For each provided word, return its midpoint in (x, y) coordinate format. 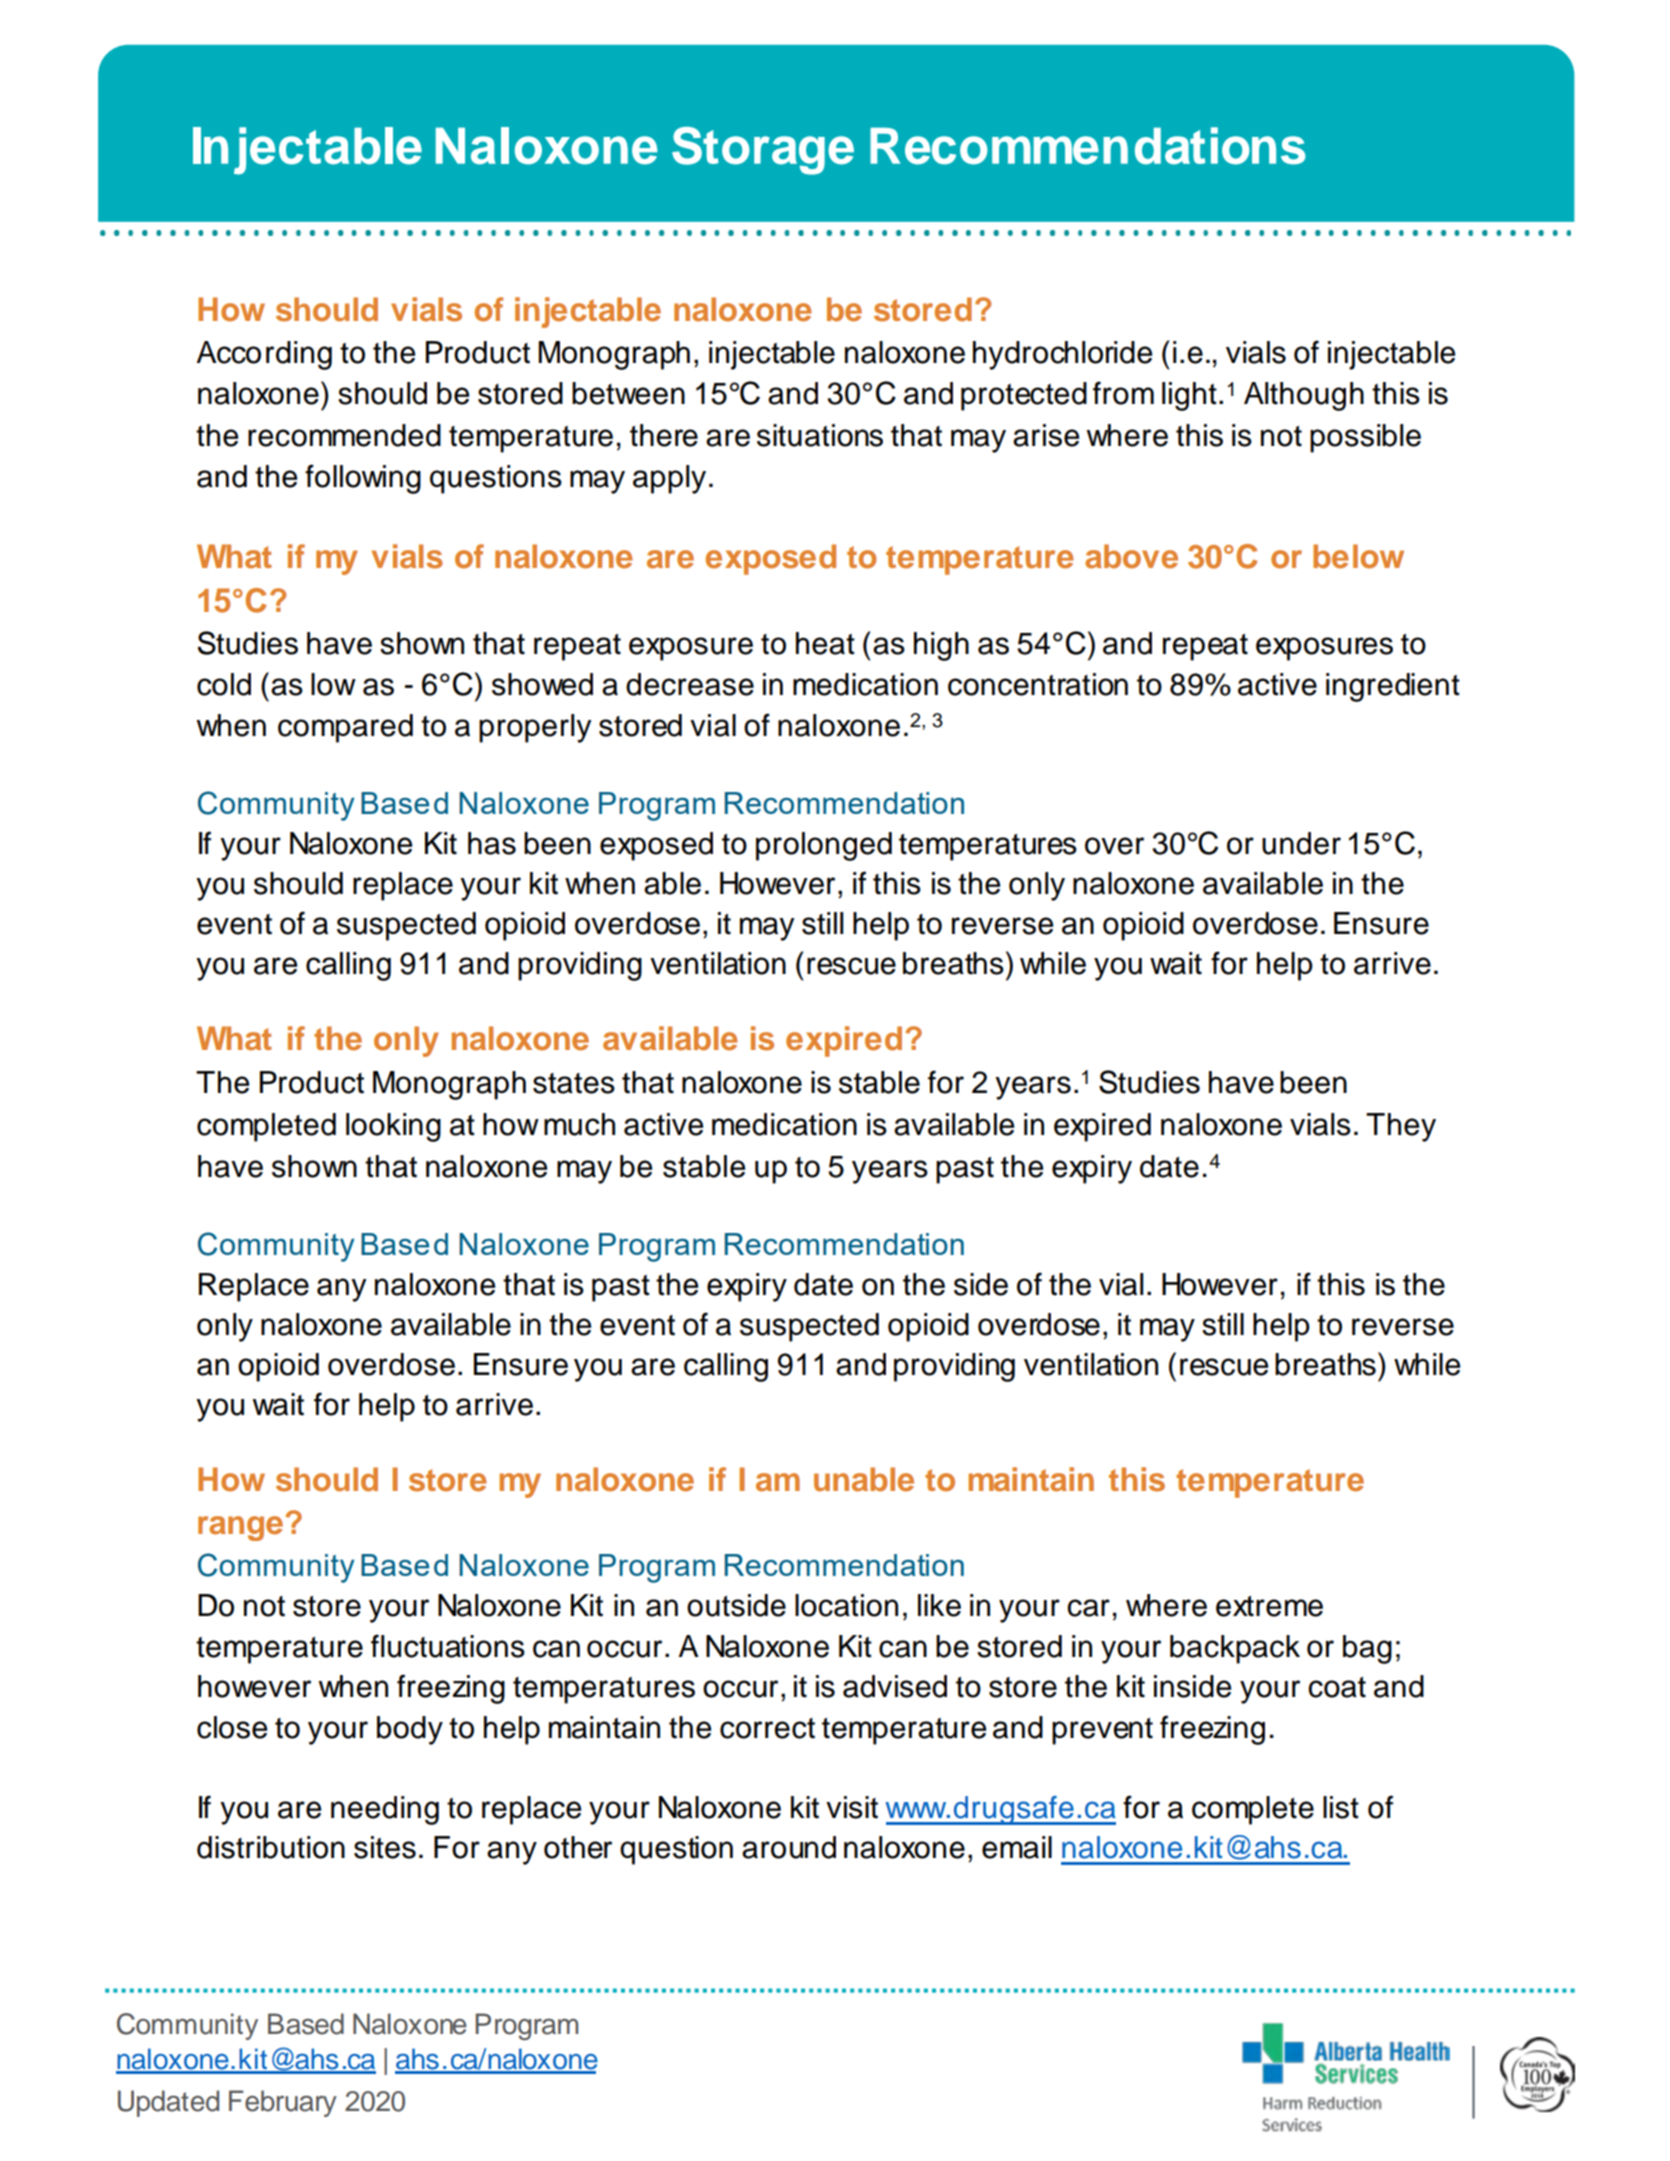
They (1401, 1127)
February (283, 2103)
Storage (763, 151)
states (574, 1083)
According (264, 355)
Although (1304, 396)
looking (393, 1127)
